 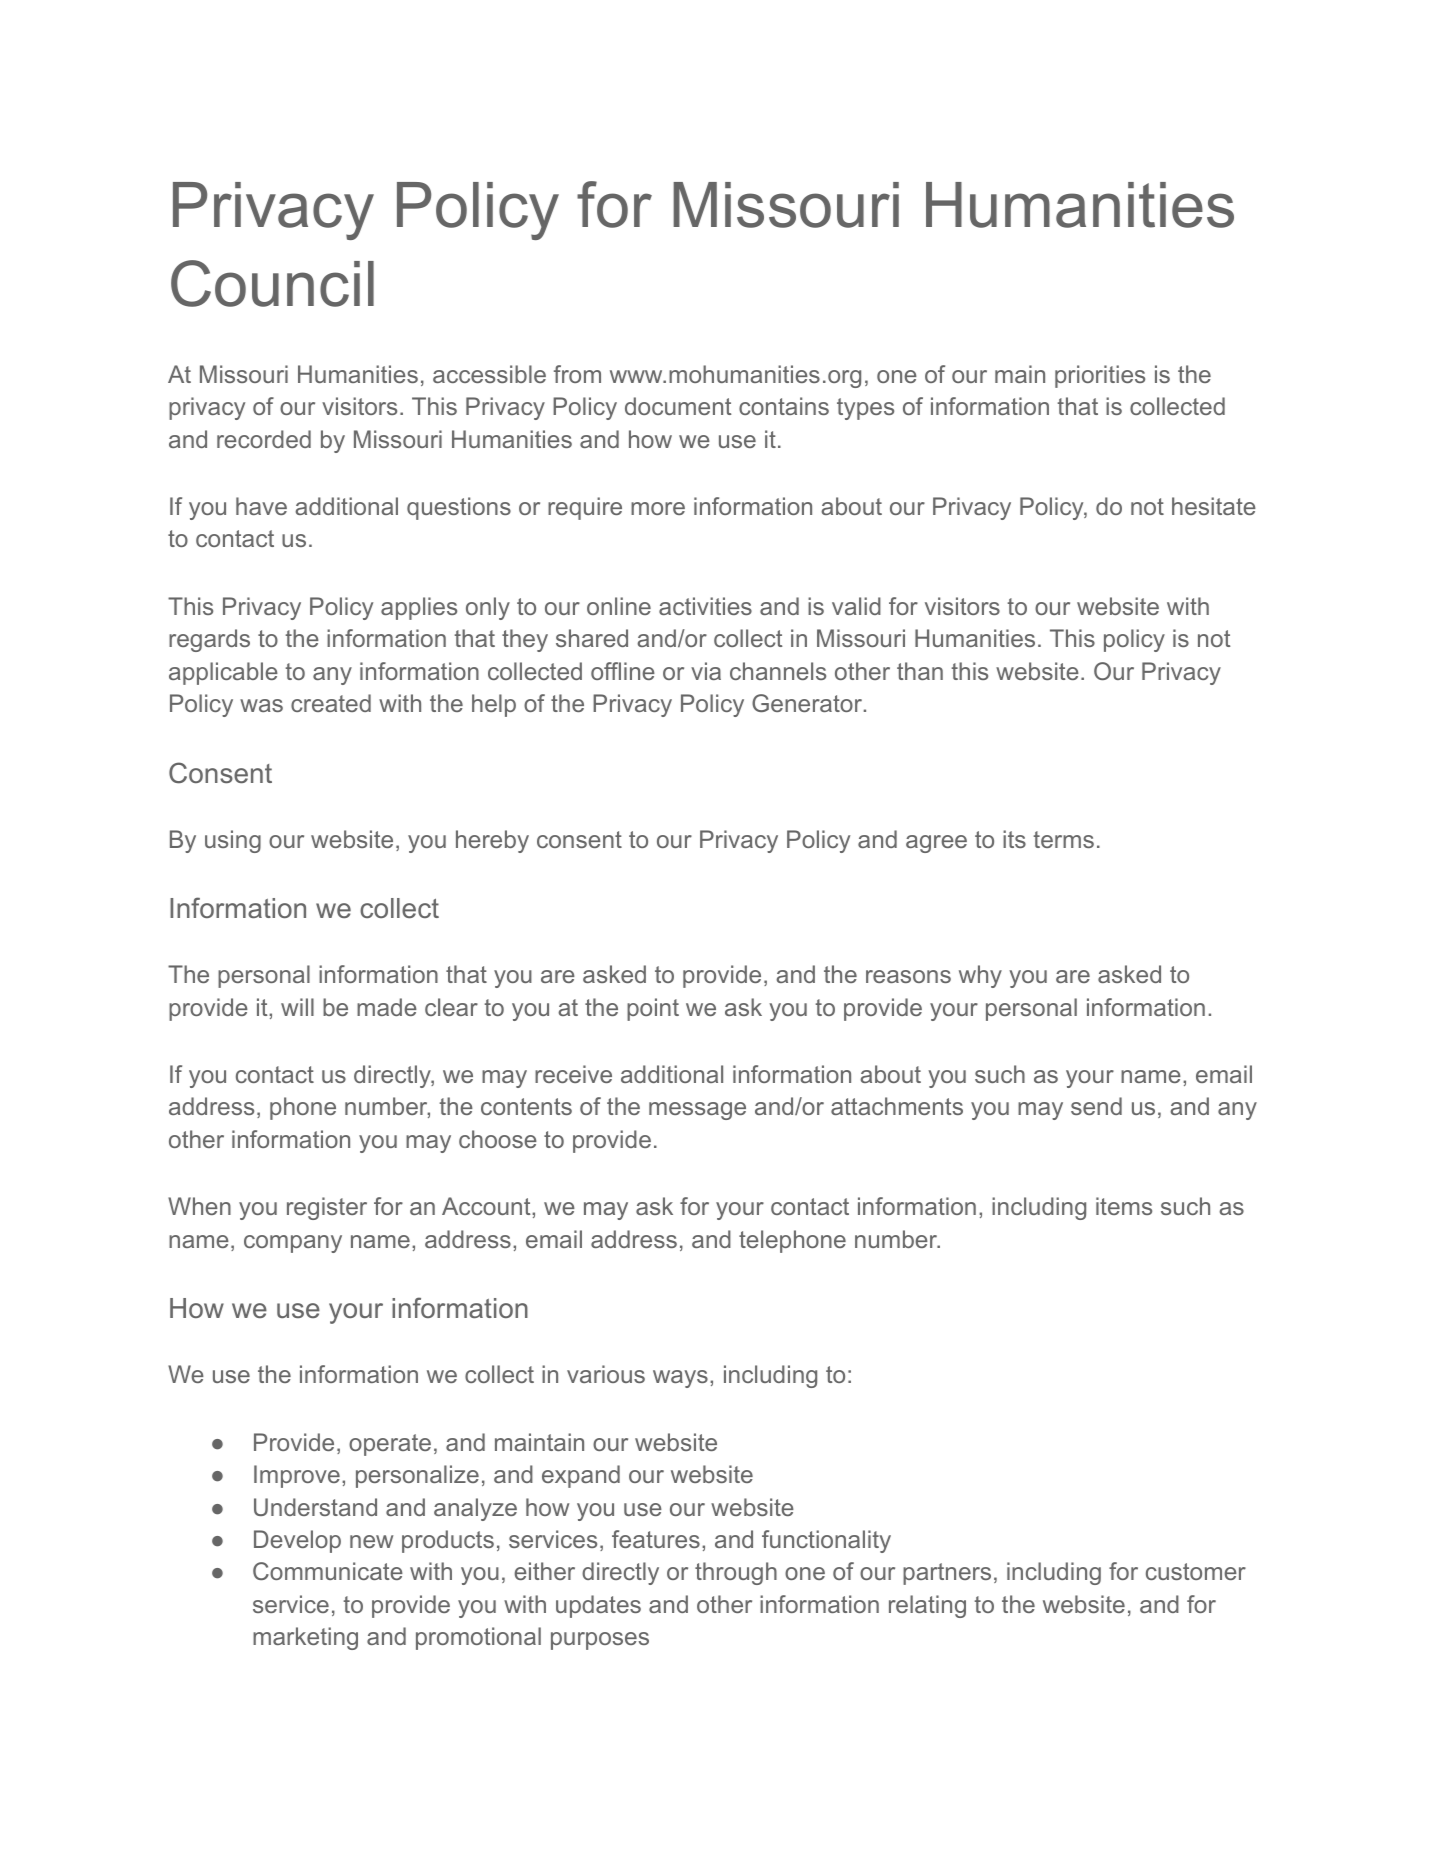 What do you see at coordinates (272, 283) in the document?
I see `Council` at bounding box center [272, 283].
